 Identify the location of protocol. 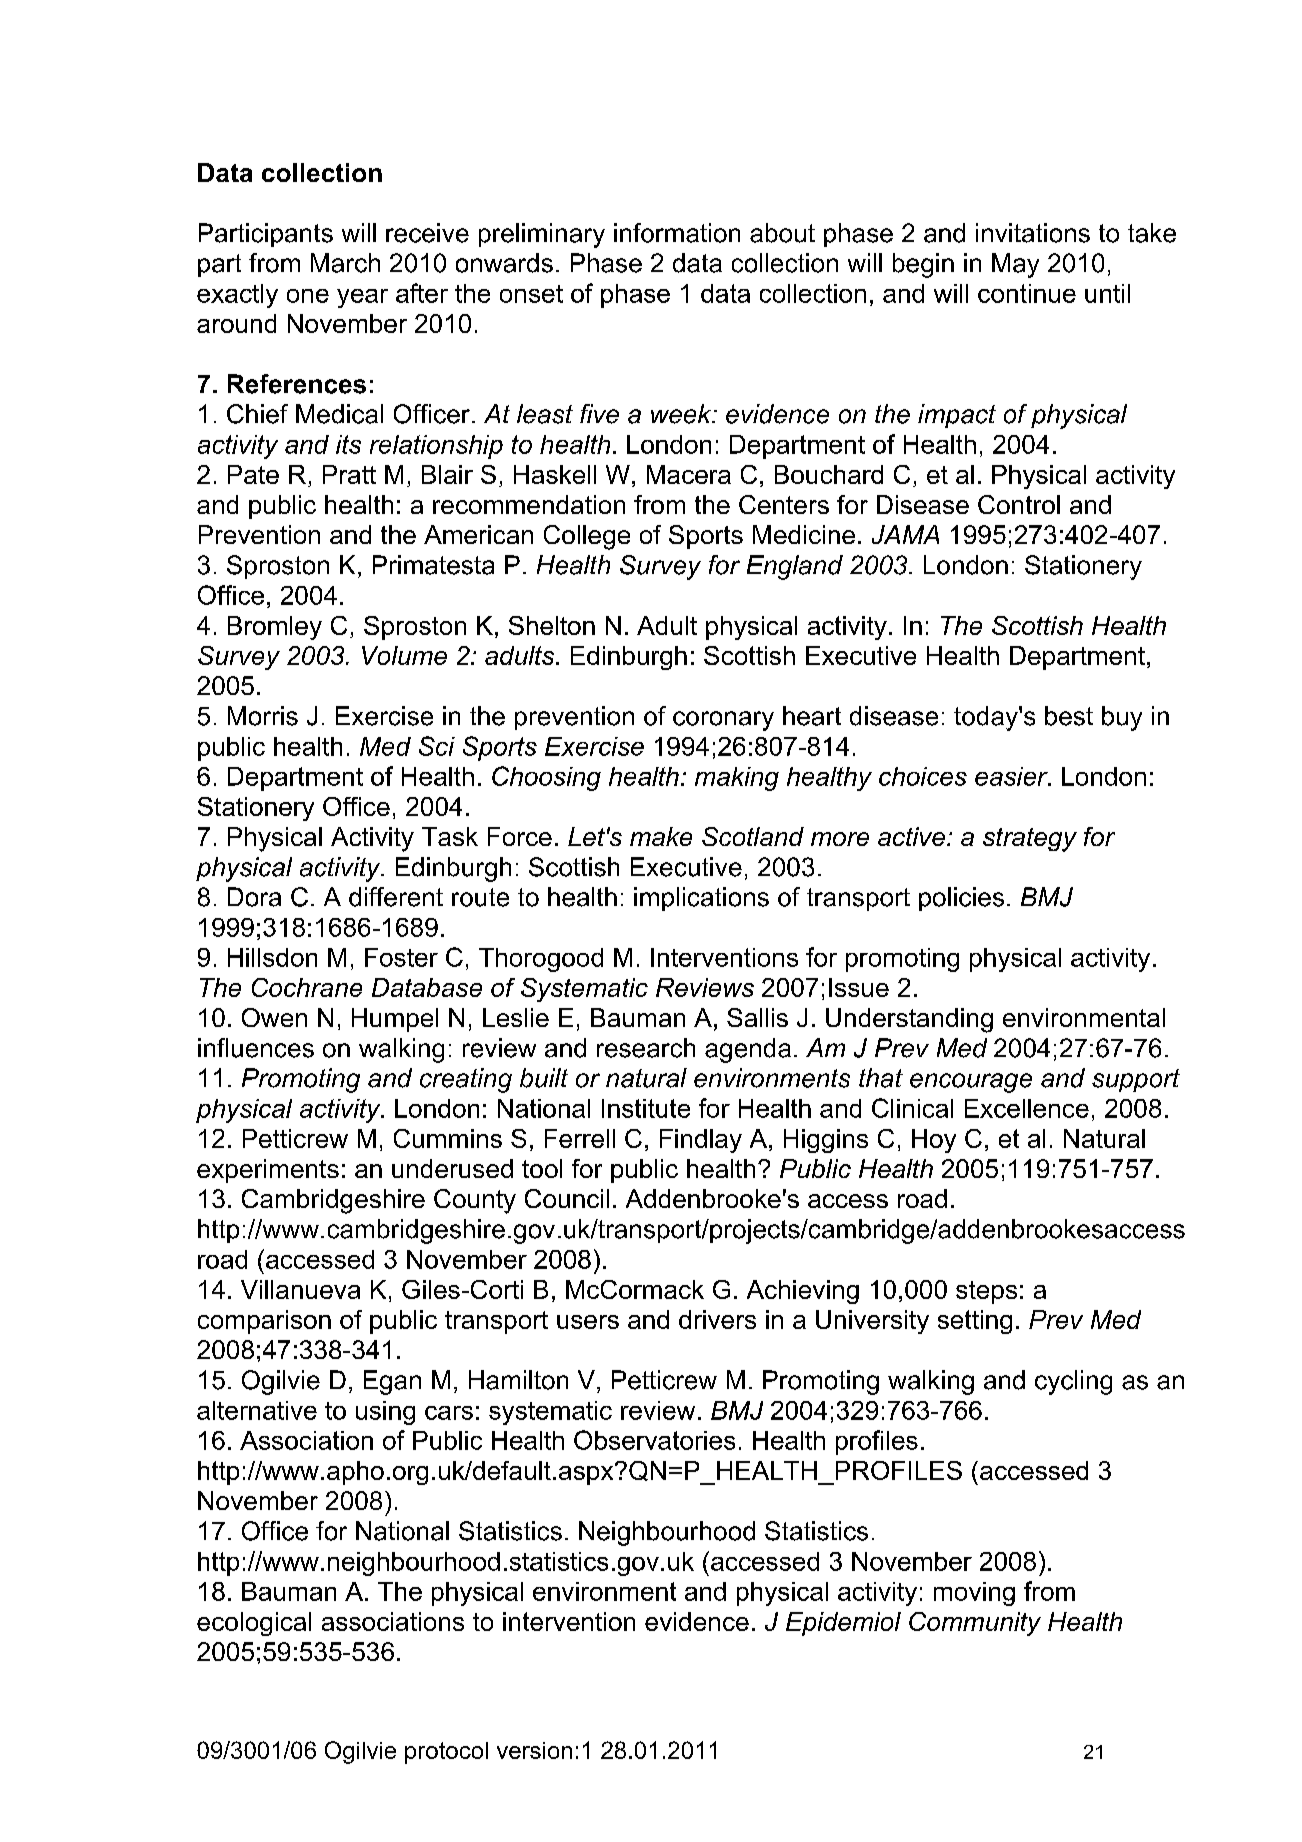
(446, 1753).
